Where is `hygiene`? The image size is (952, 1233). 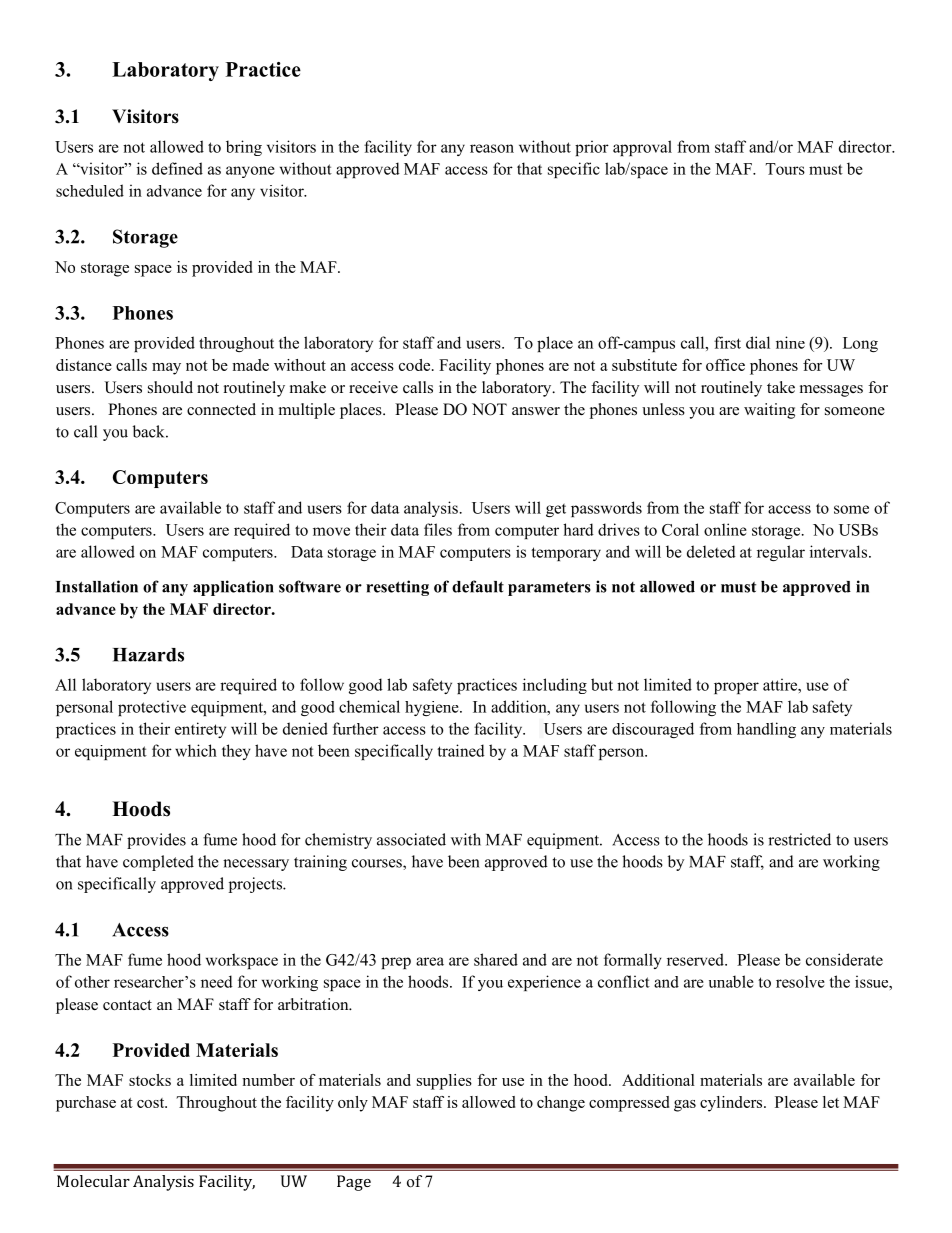
hygiene is located at coordinates (433, 708).
